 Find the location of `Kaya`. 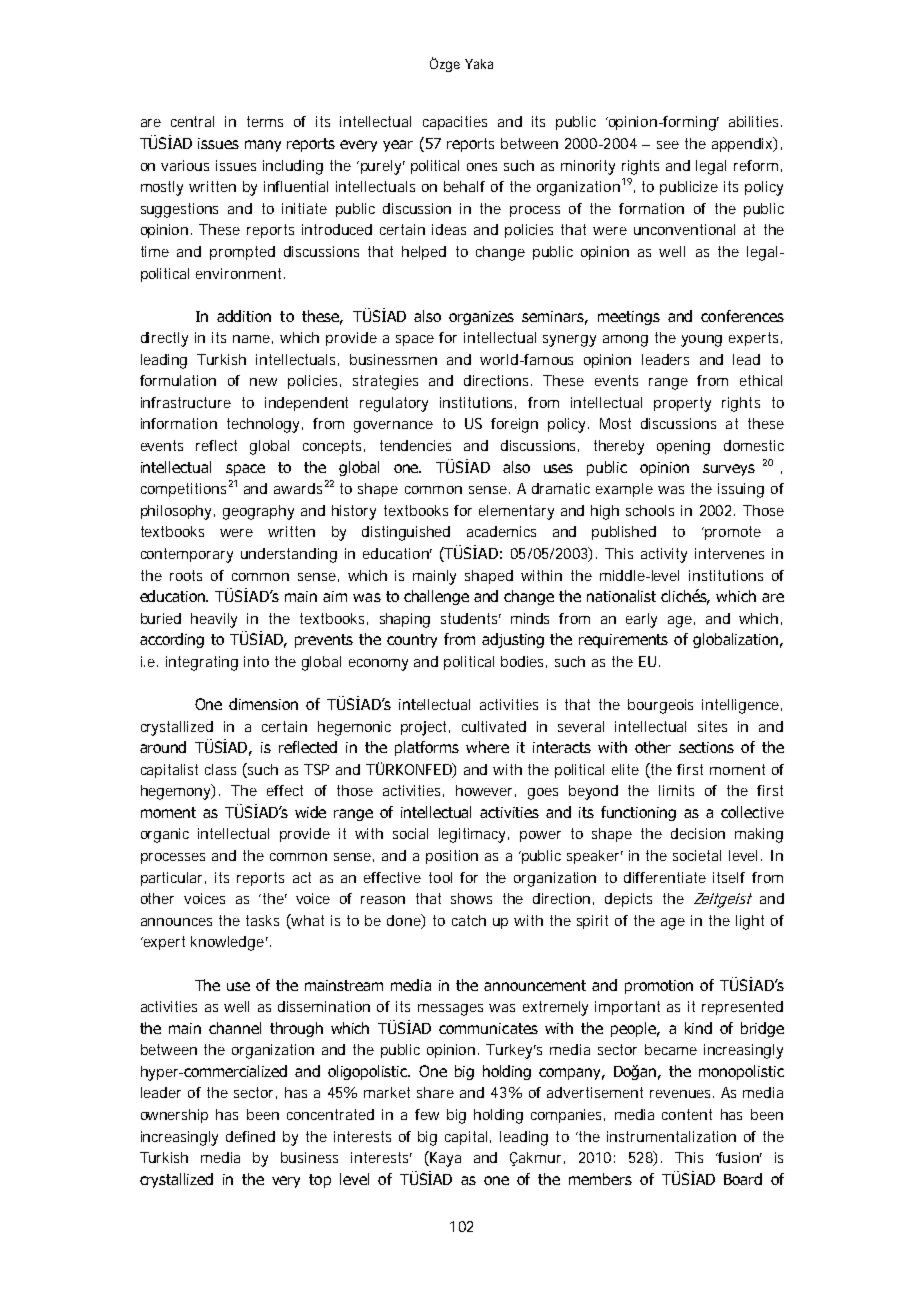

Kaya is located at coordinates (444, 1159).
